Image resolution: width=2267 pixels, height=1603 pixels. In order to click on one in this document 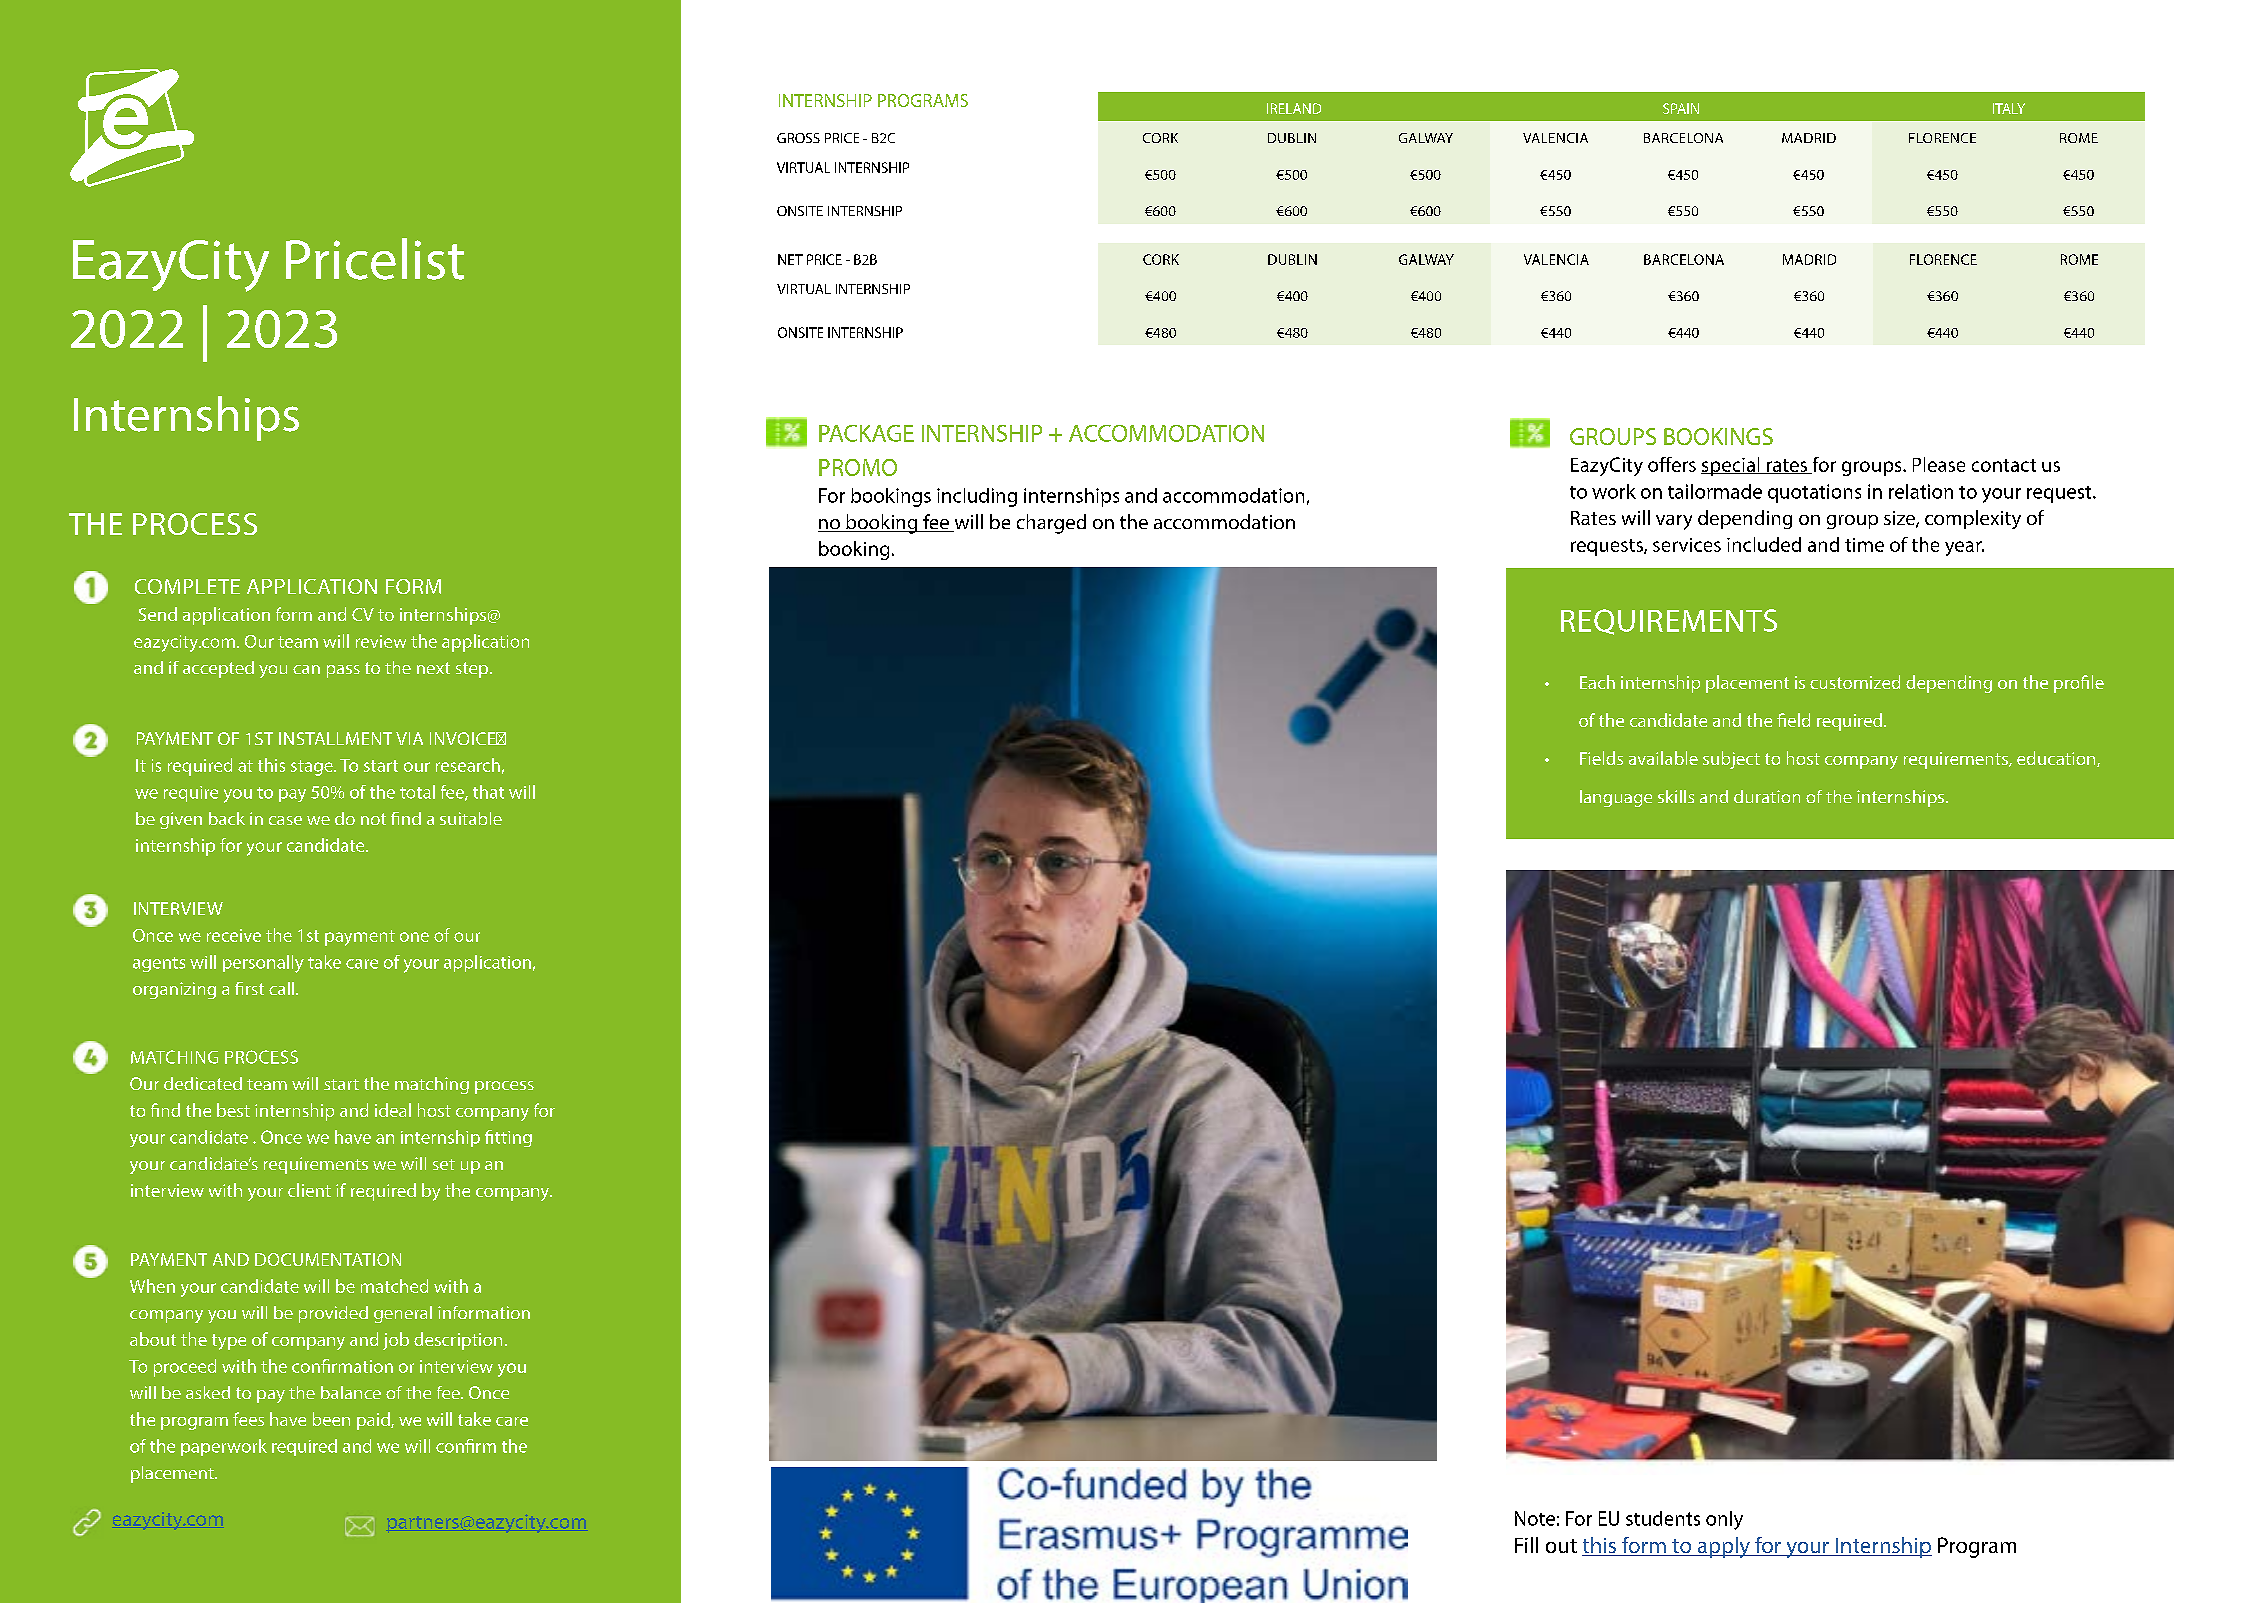, I will do `click(414, 937)`.
